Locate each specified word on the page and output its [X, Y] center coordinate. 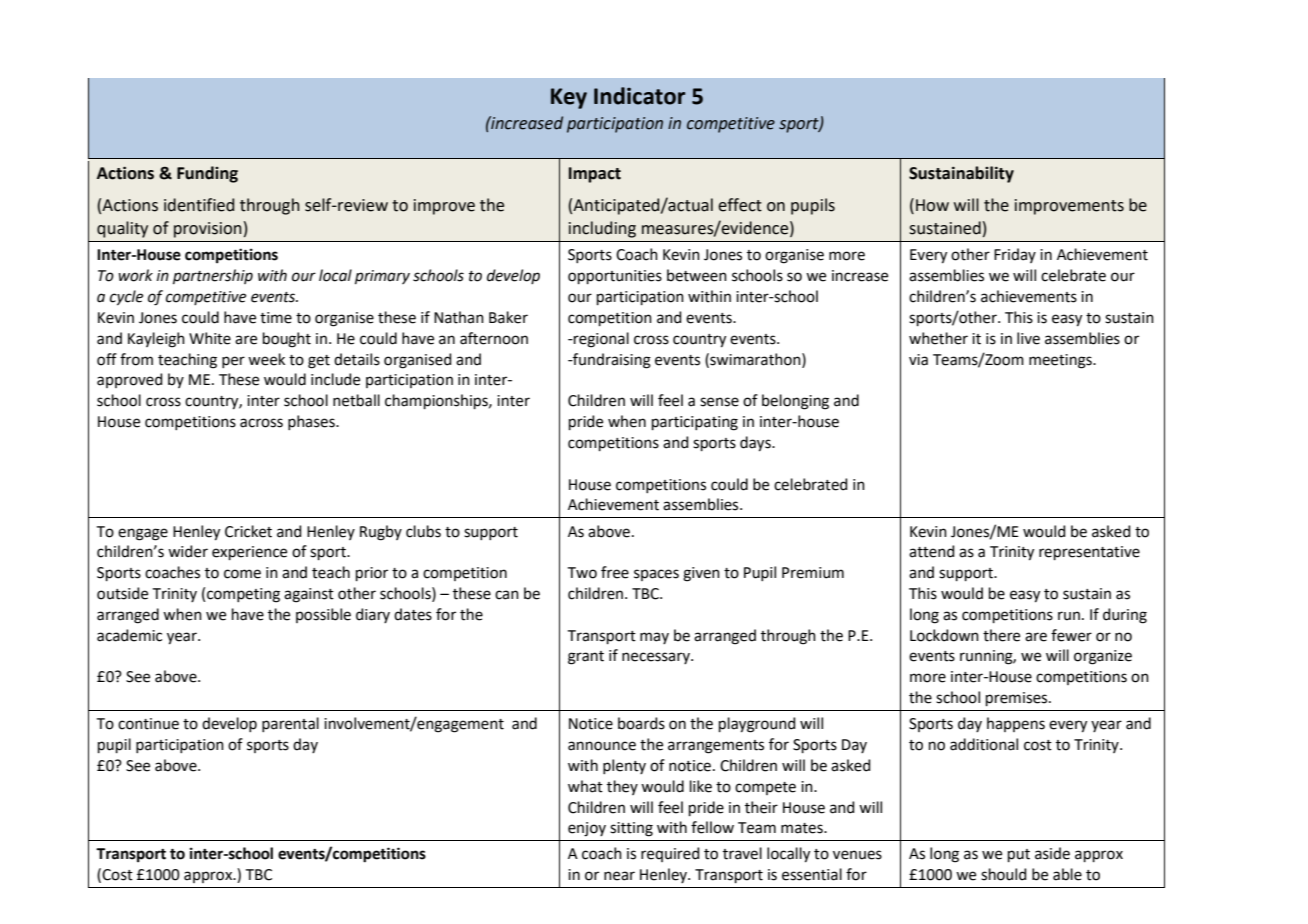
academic [129, 635]
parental [290, 724]
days [756, 444]
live [1028, 338]
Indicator [640, 96]
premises [1018, 699]
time [276, 318]
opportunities [615, 277]
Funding [207, 174]
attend [932, 551]
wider [188, 551]
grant [586, 658]
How [932, 205]
